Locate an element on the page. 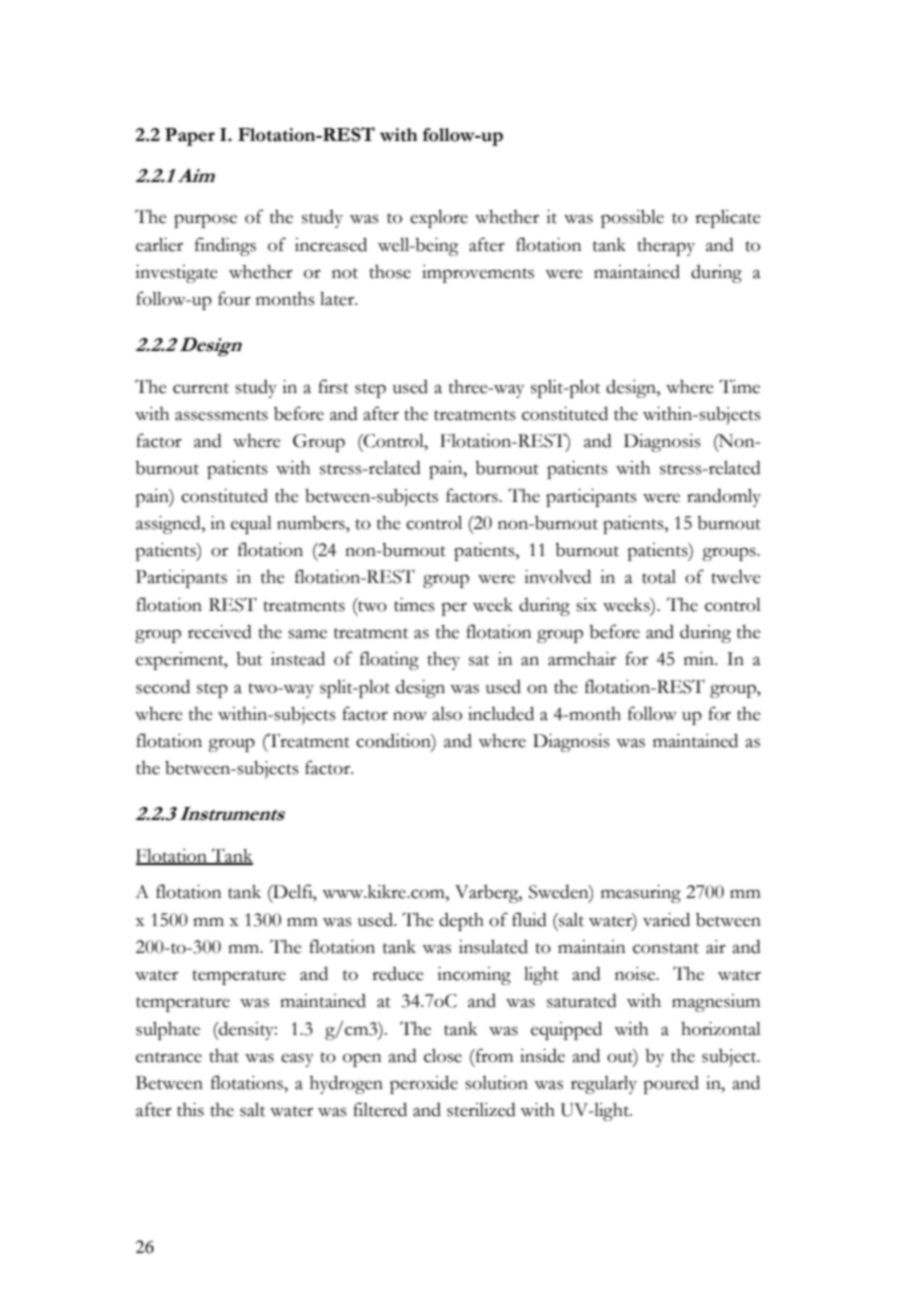  possible is located at coordinates (632, 218).
